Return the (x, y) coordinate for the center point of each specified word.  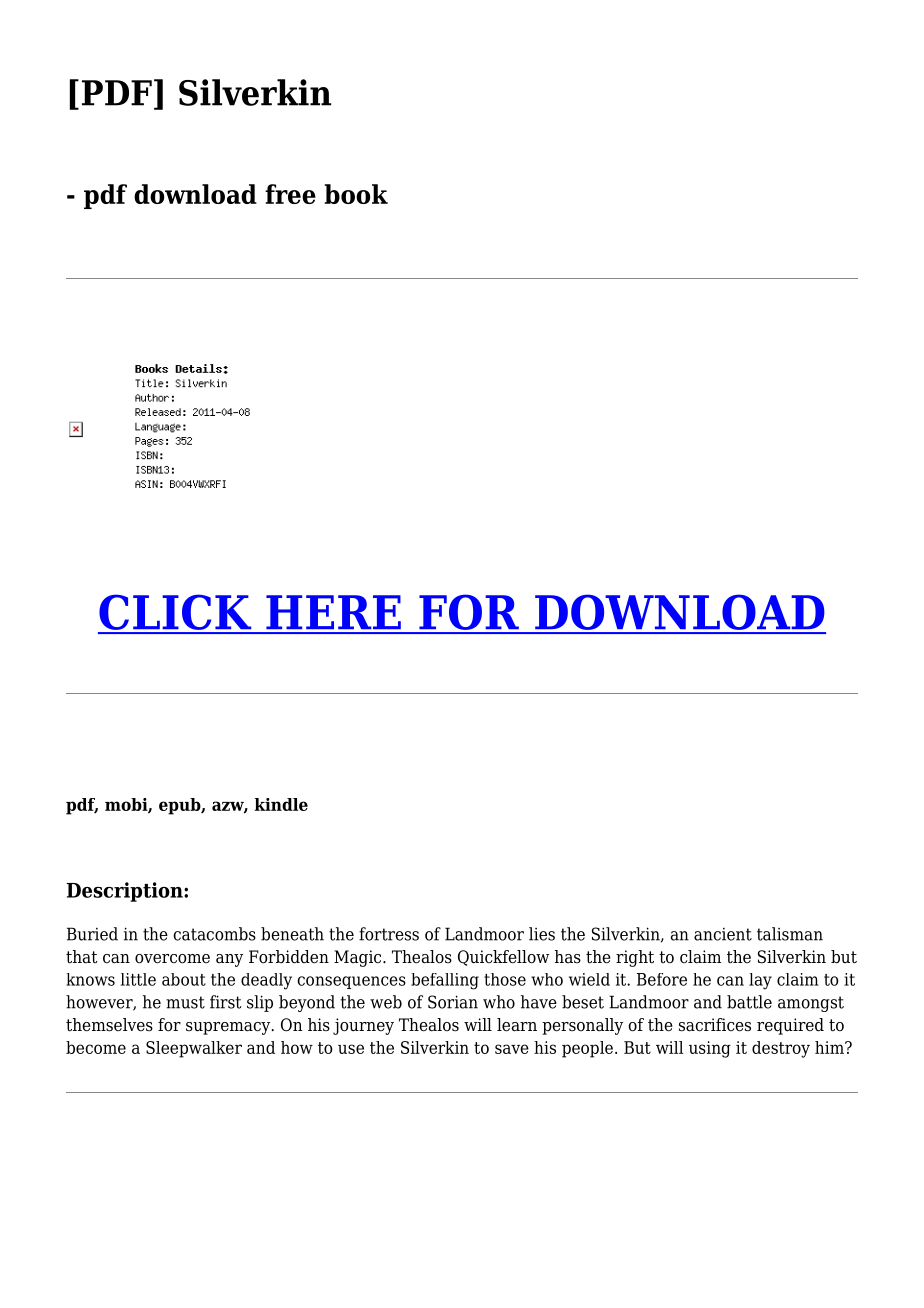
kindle (281, 804)
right (635, 958)
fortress (389, 934)
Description (126, 892)
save (512, 1049)
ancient (723, 934)
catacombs (214, 934)
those (505, 979)
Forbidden (289, 957)
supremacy (229, 1028)
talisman (790, 934)
